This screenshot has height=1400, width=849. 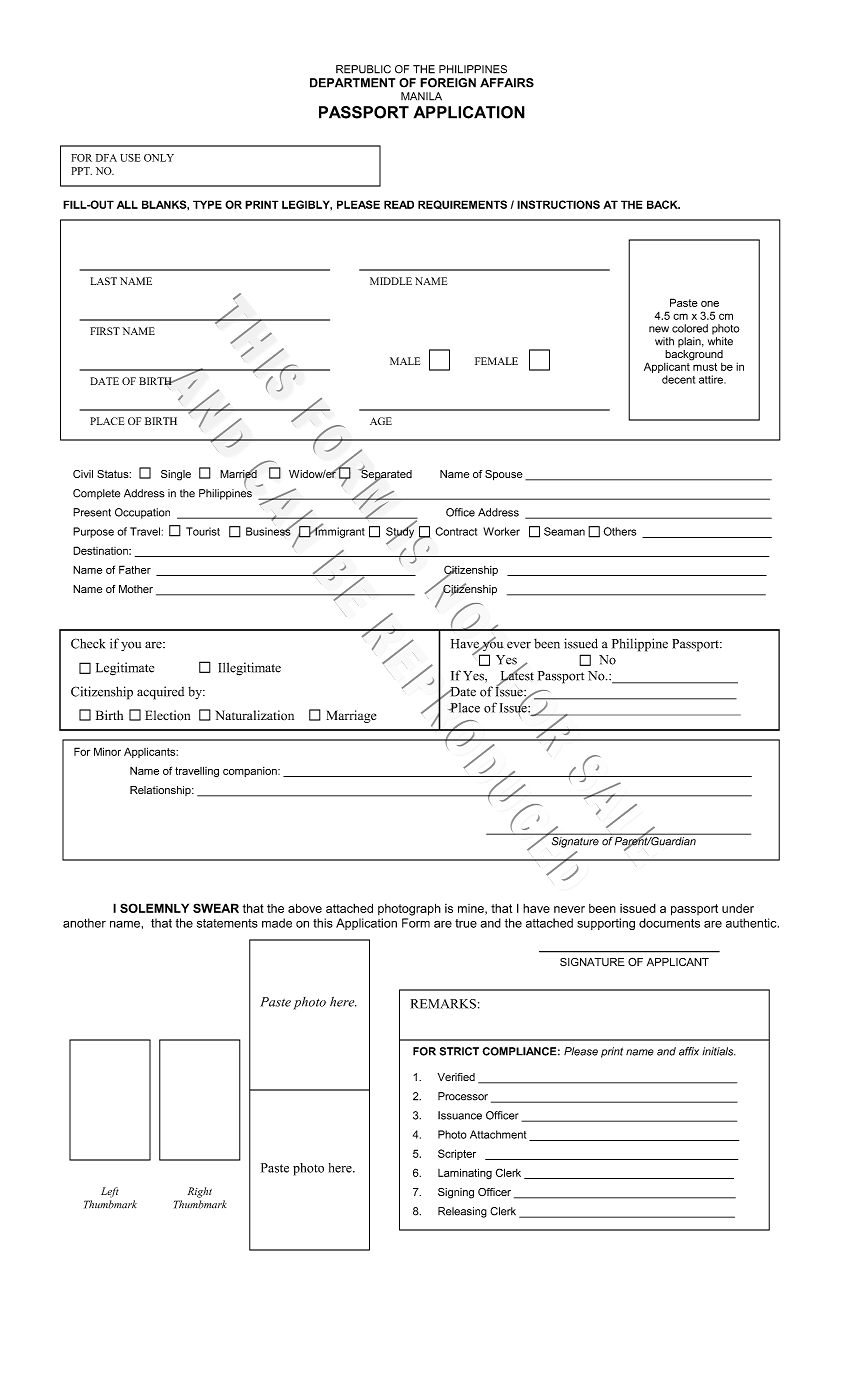 I want to click on documents, so click(x=669, y=923).
